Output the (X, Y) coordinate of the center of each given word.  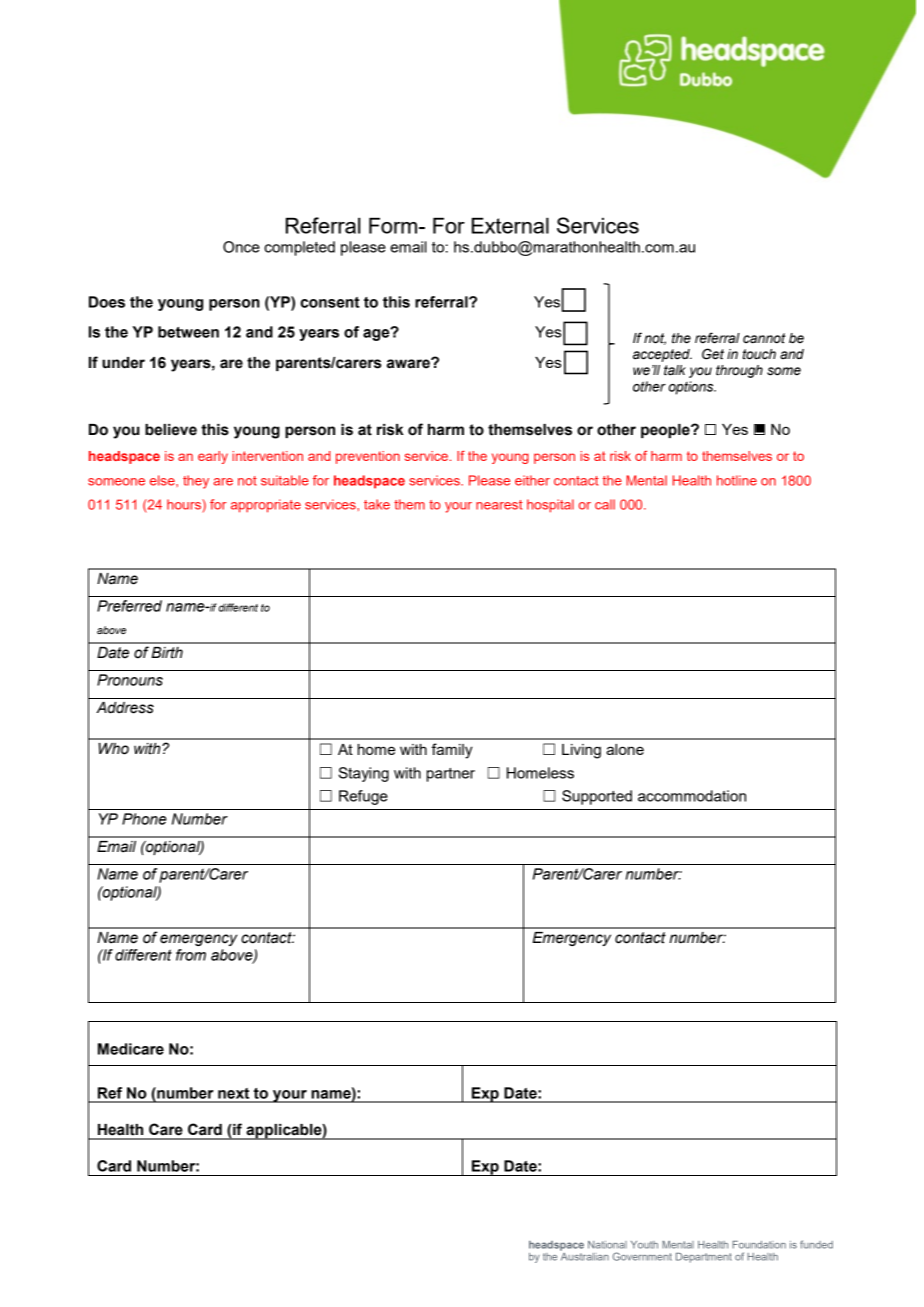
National (607, 1245)
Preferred (129, 606)
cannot (764, 338)
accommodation (692, 796)
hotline (737, 480)
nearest (499, 505)
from (191, 955)
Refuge (363, 797)
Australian (585, 1257)
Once (241, 247)
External (510, 225)
